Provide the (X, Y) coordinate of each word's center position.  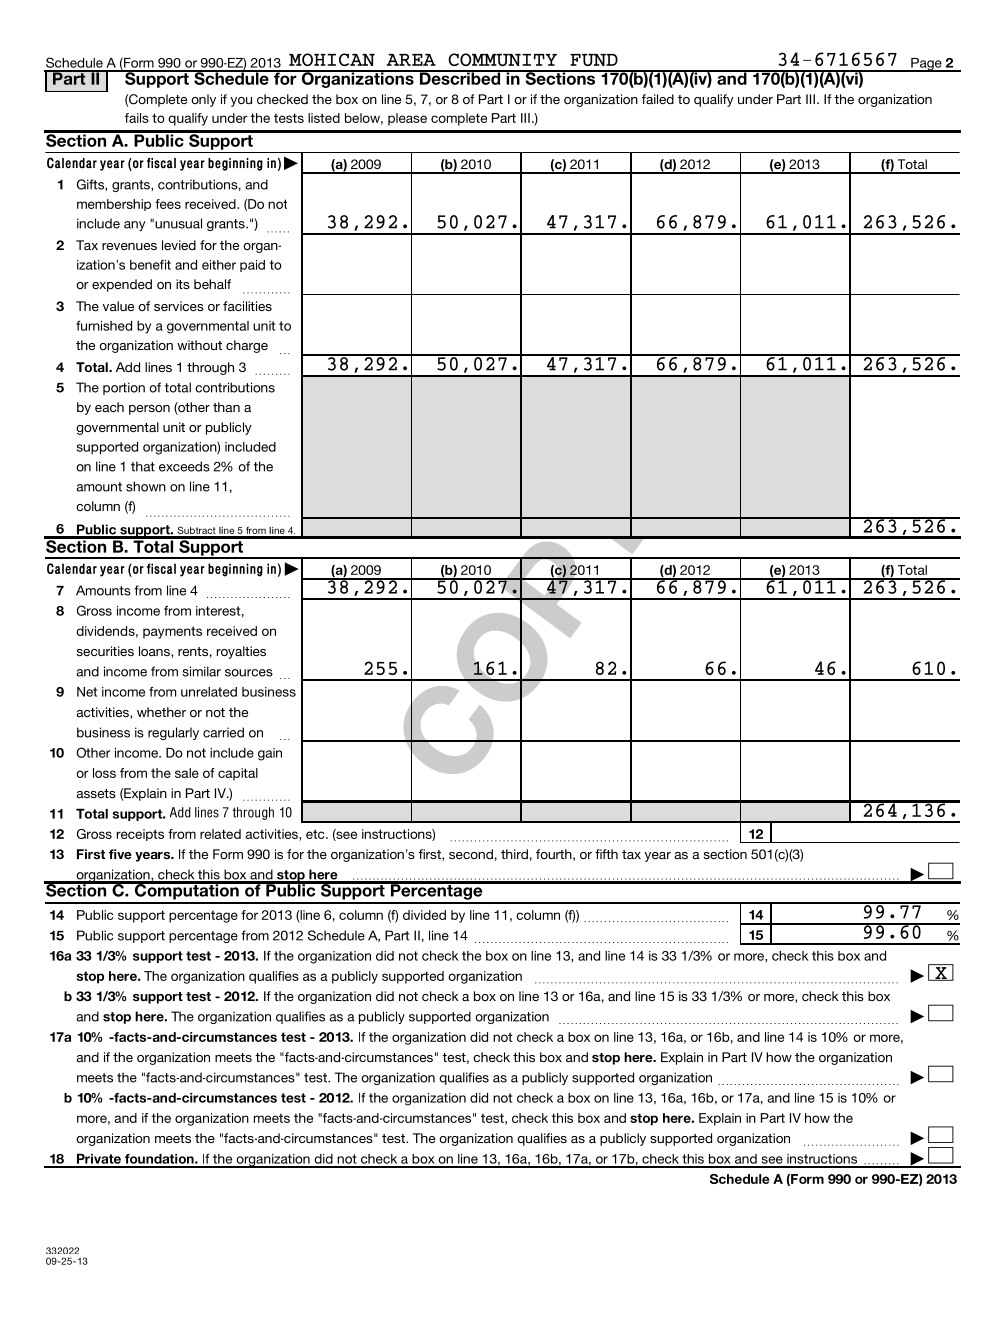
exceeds (184, 466)
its (183, 284)
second (471, 854)
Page (926, 65)
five (120, 854)
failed (658, 99)
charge (247, 346)
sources (249, 673)
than (226, 407)
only (203, 100)
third (514, 854)
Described (459, 77)
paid (252, 266)
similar (201, 671)
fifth (606, 854)
